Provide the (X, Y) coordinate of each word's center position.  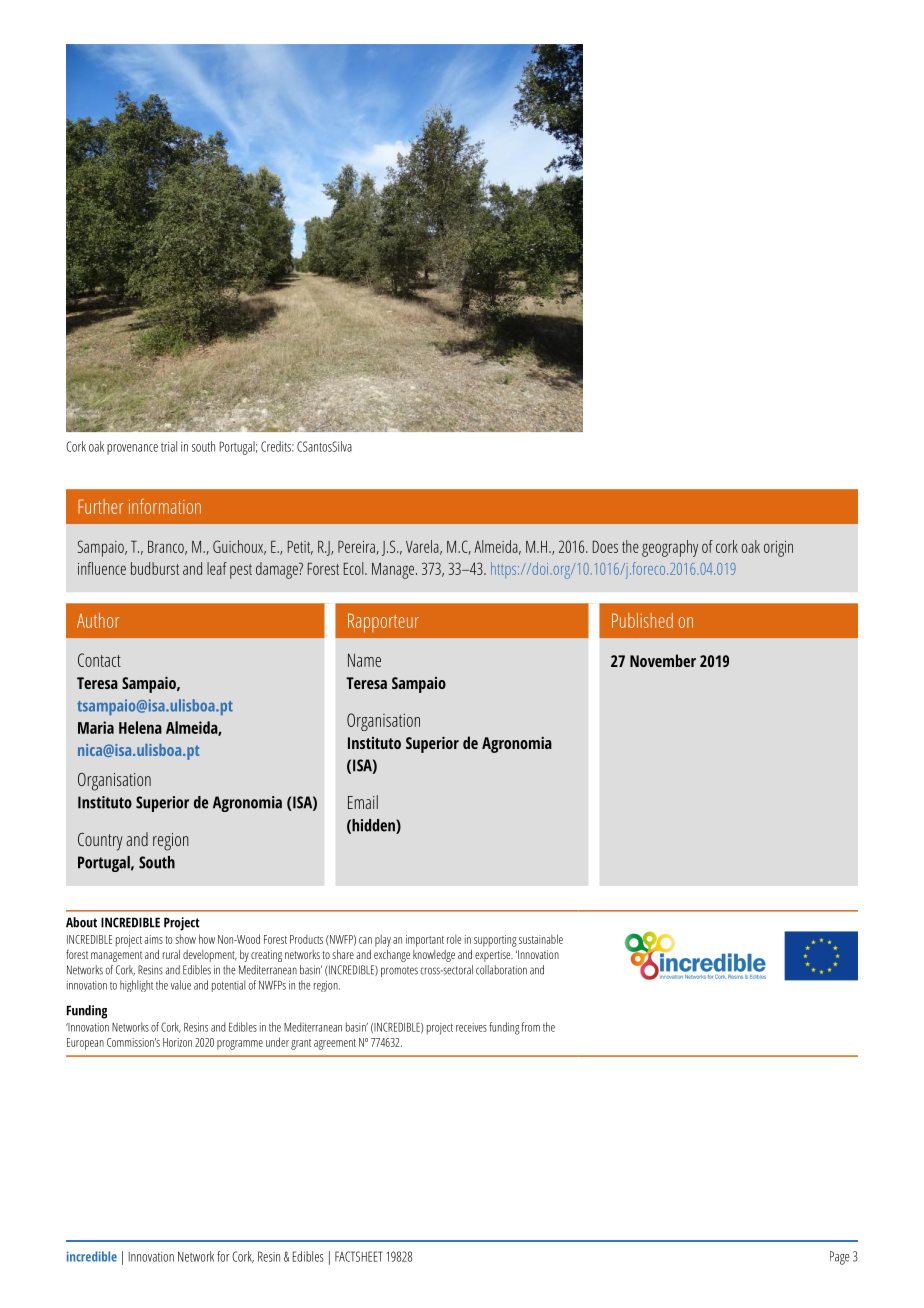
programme (240, 1045)
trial (169, 446)
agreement (335, 1044)
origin (778, 549)
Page (839, 1258)
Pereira (357, 548)
